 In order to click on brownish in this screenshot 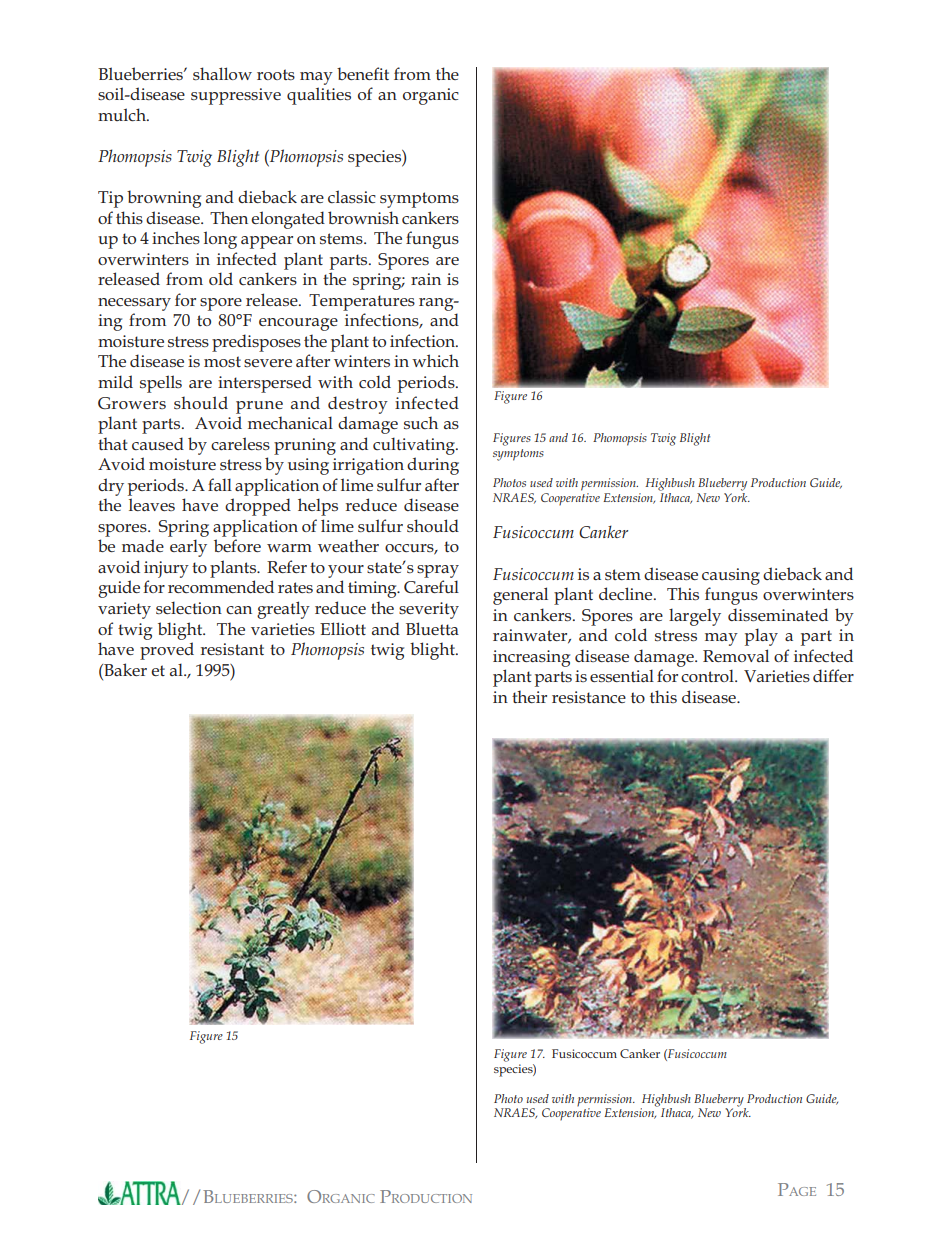, I will do `click(363, 217)`.
